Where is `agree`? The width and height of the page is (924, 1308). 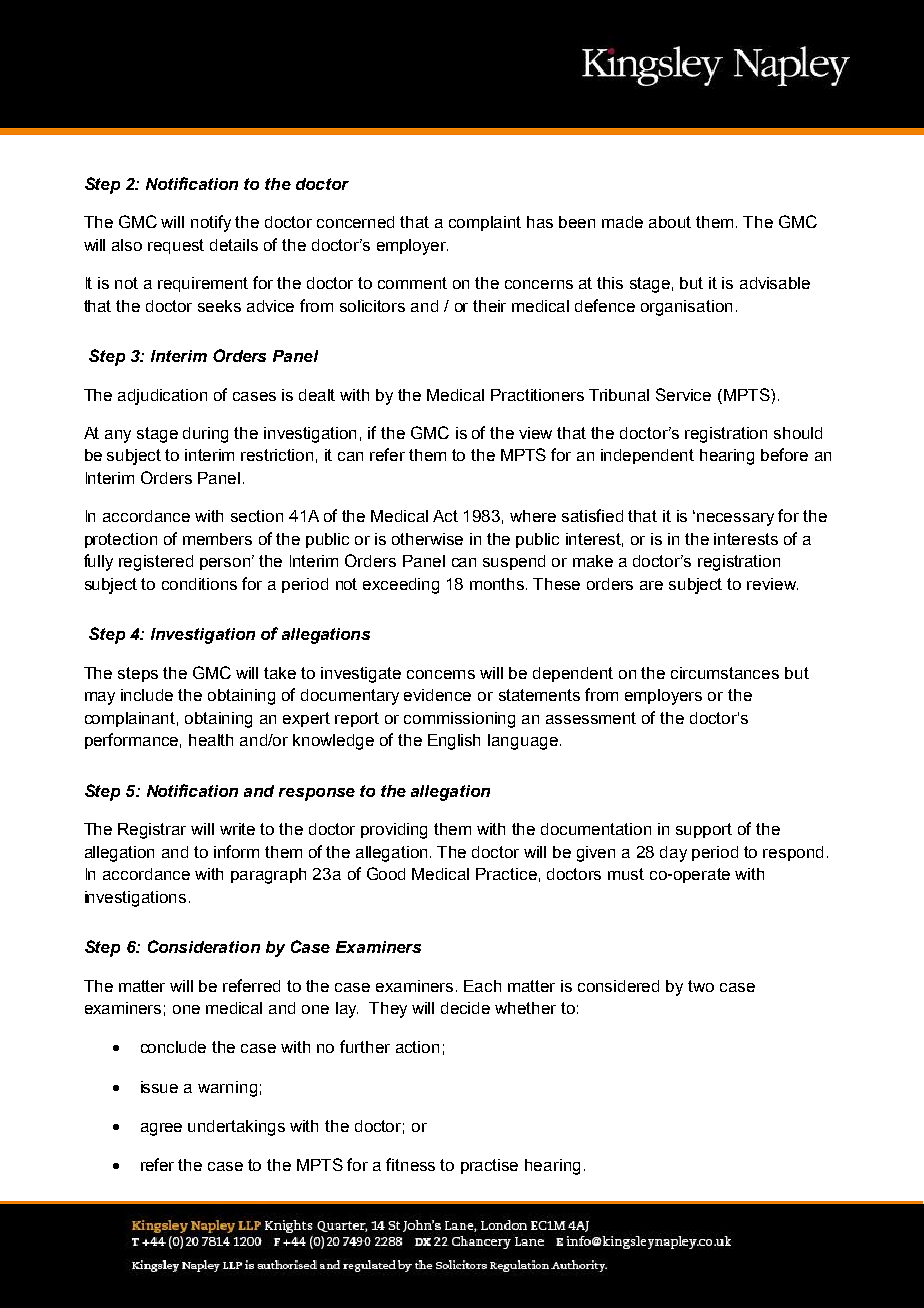
agree is located at coordinates (161, 1129).
